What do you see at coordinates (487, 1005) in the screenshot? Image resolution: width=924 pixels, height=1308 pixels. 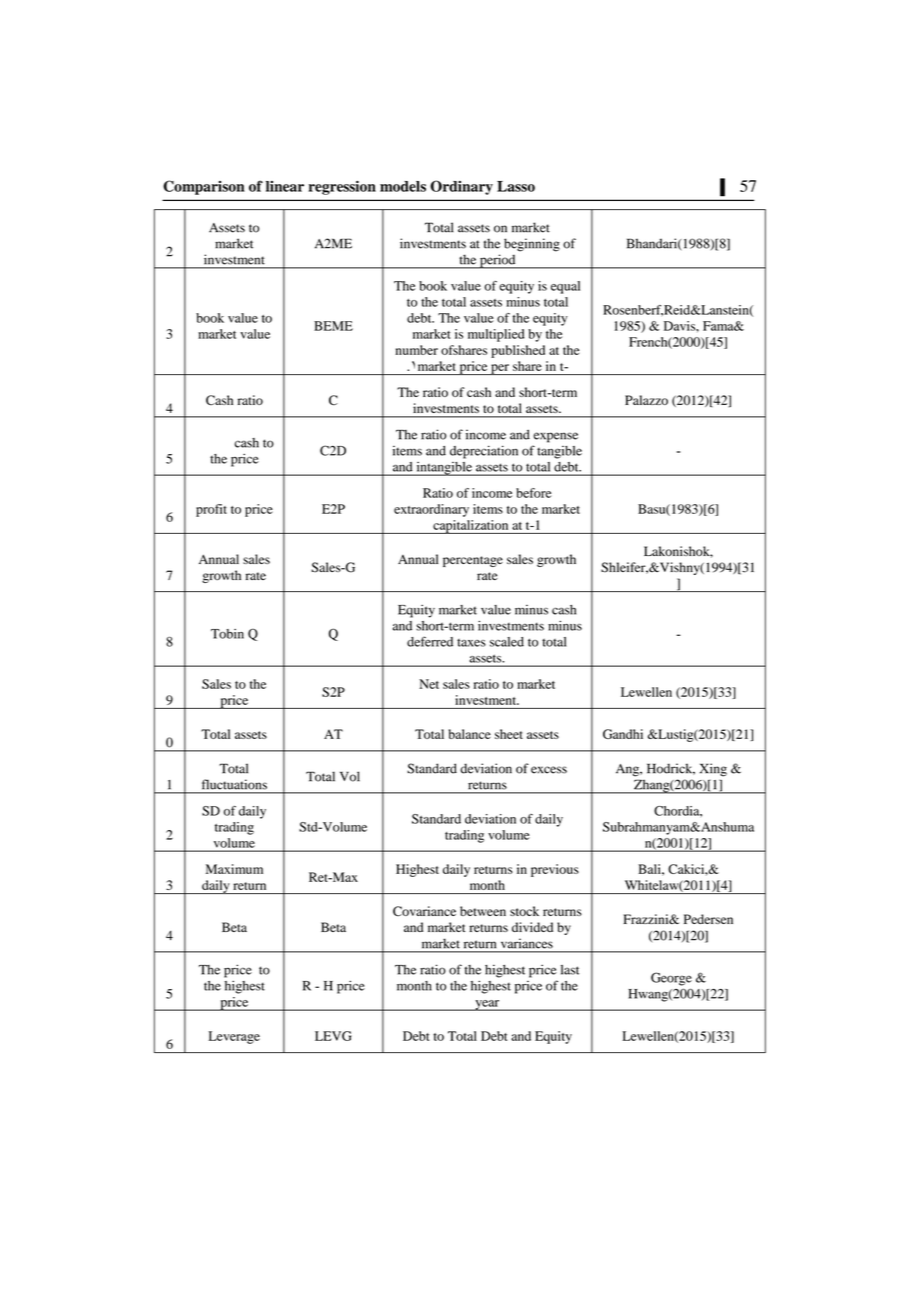 I see `year` at bounding box center [487, 1005].
